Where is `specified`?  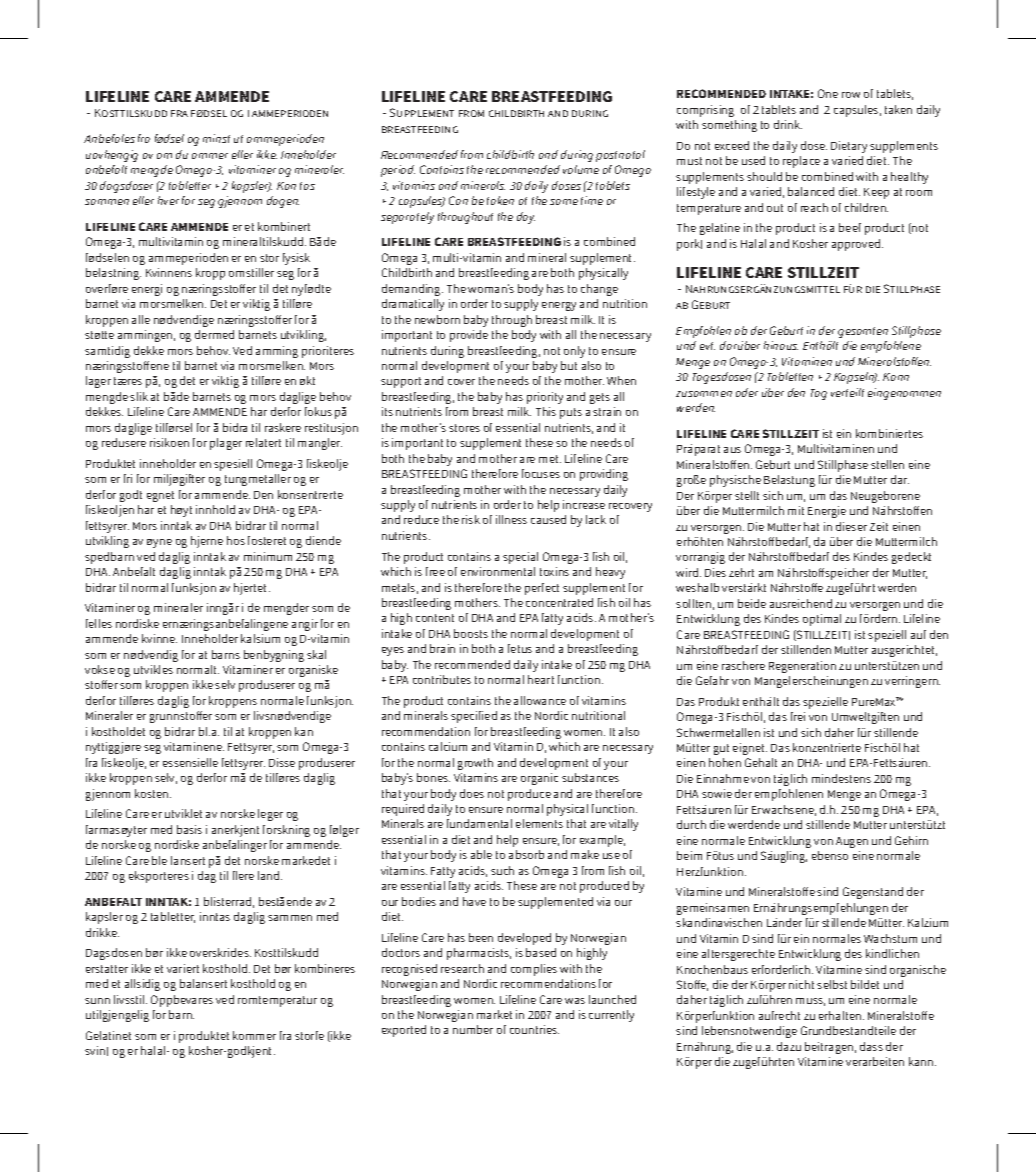 specified is located at coordinates (474, 717).
